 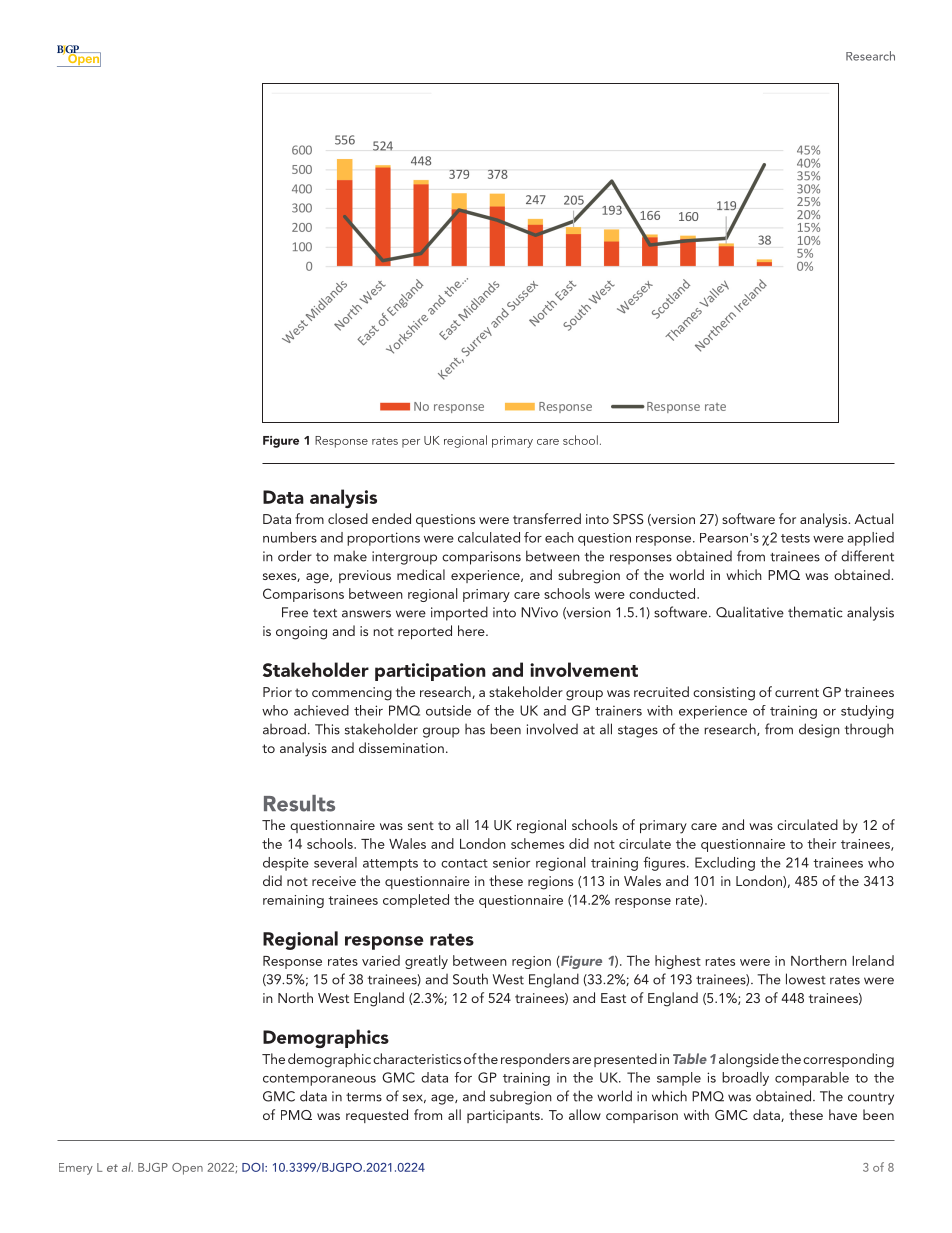 I want to click on calculated, so click(x=489, y=537).
